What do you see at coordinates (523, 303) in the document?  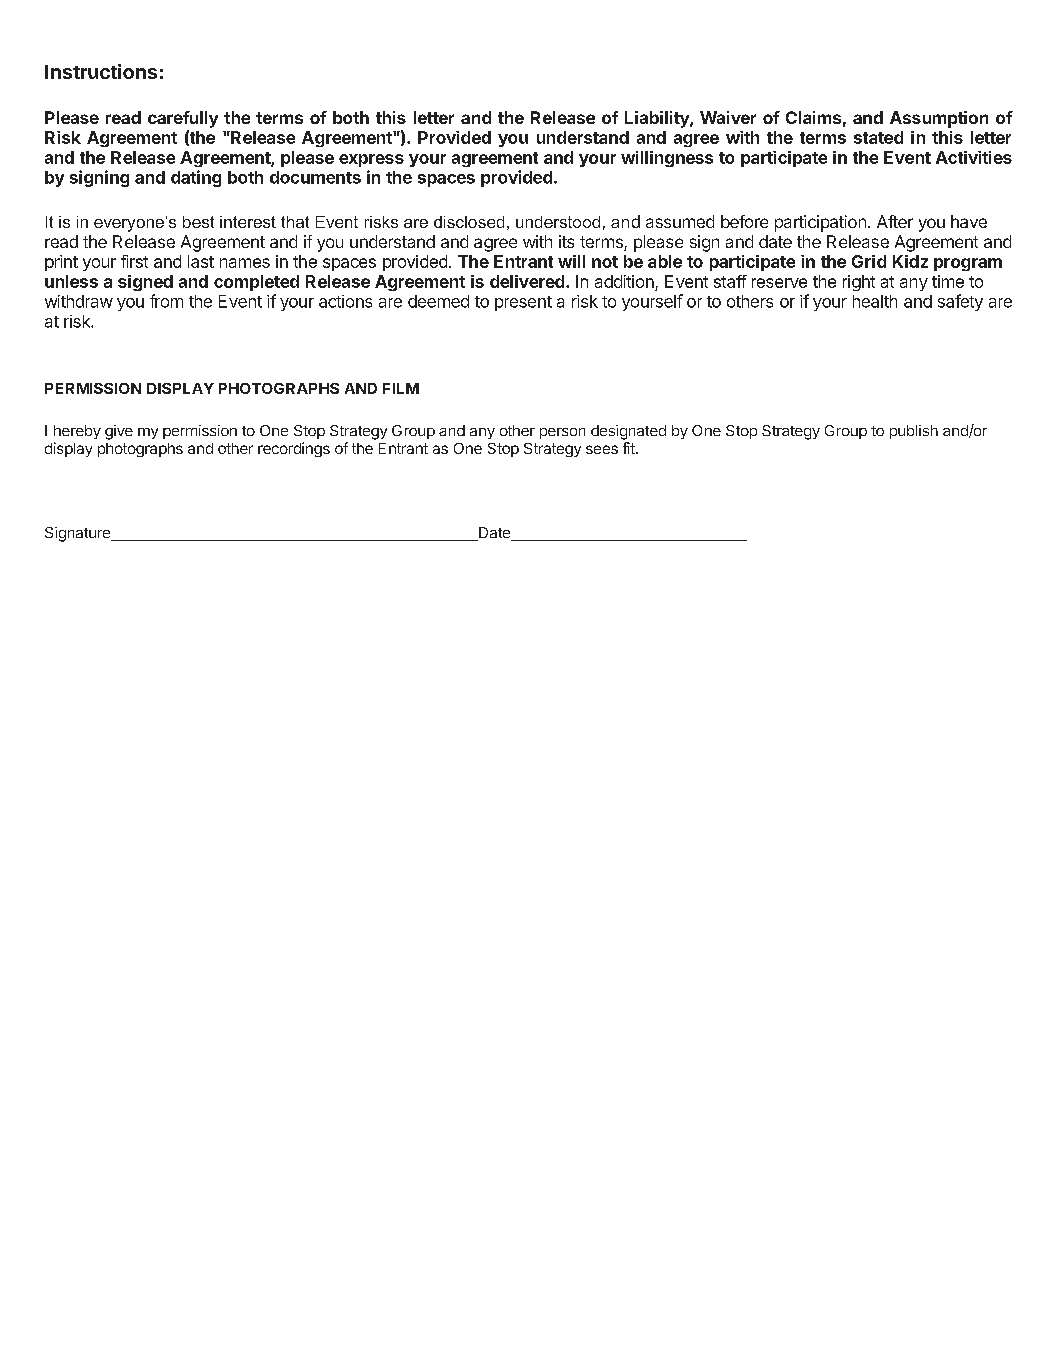 I see `present` at bounding box center [523, 303].
